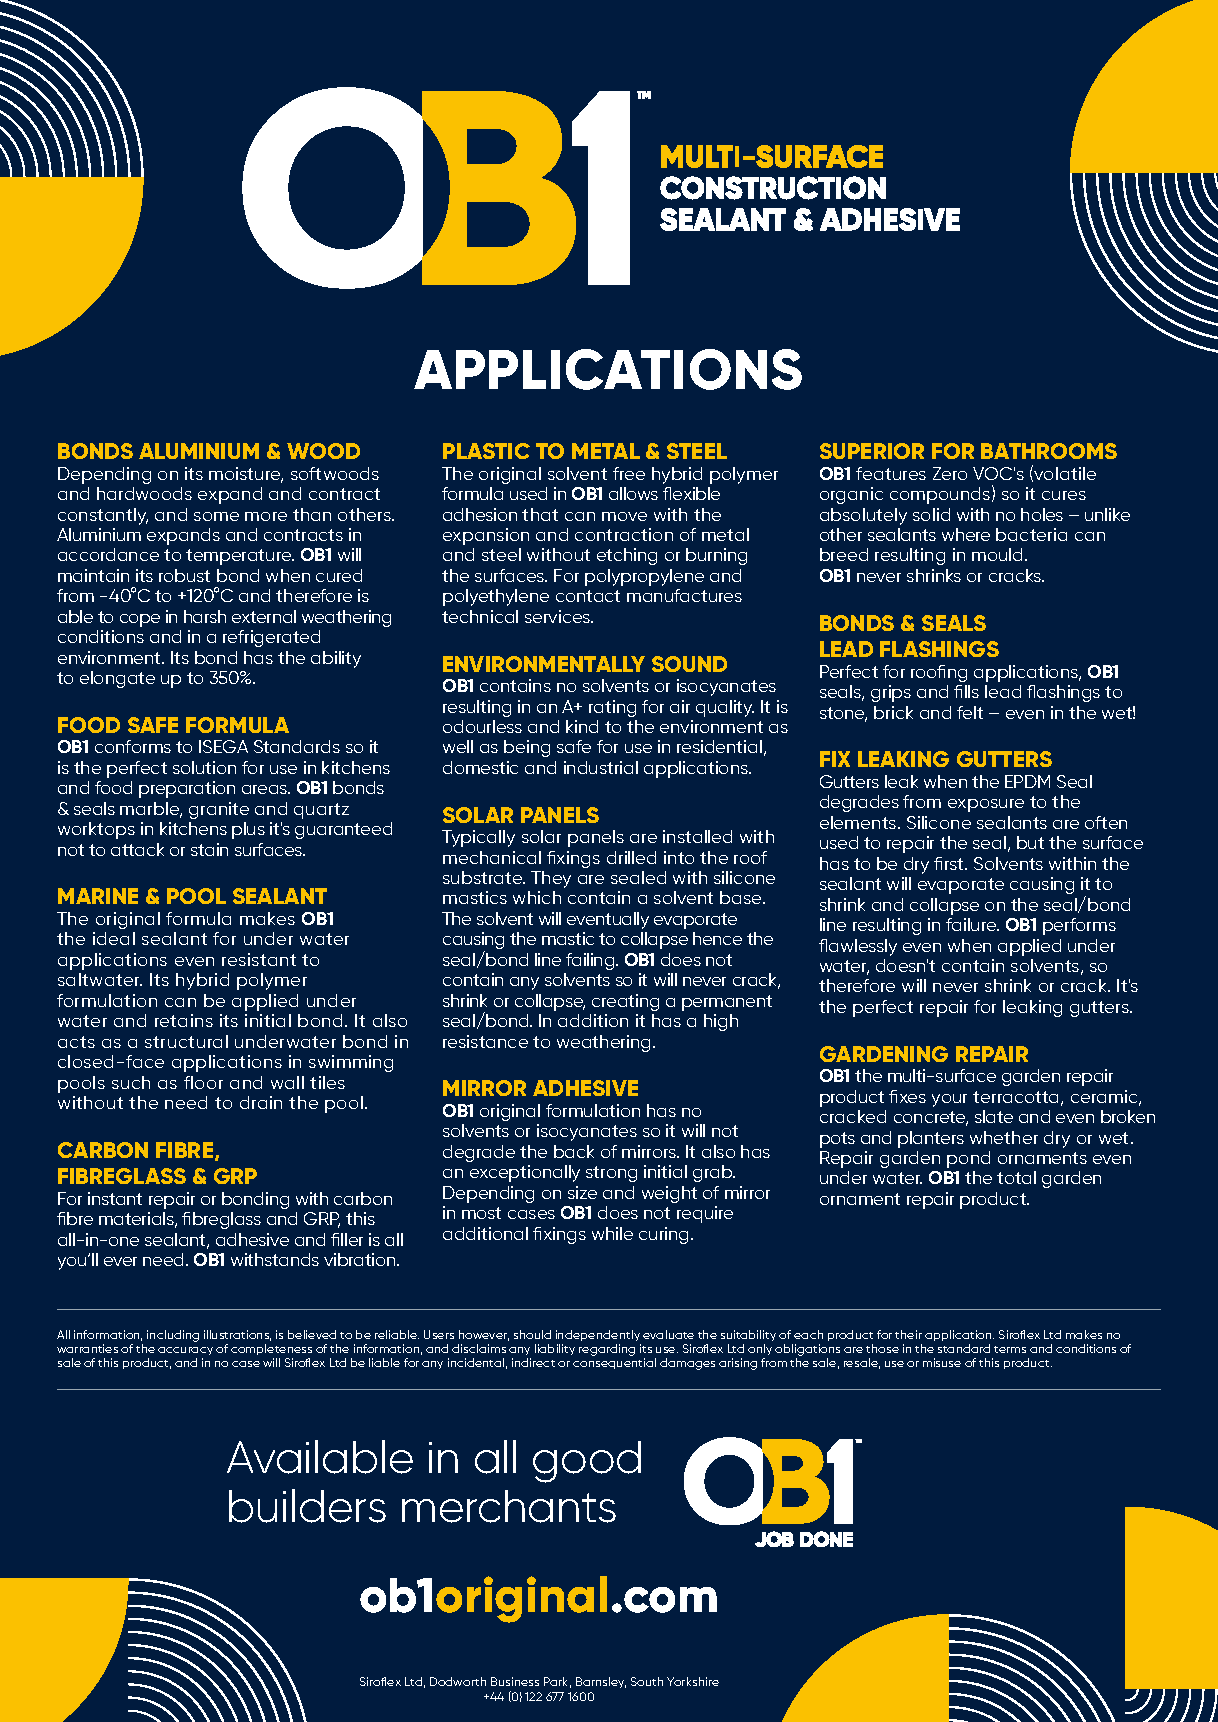  I want to click on your, so click(949, 1100).
